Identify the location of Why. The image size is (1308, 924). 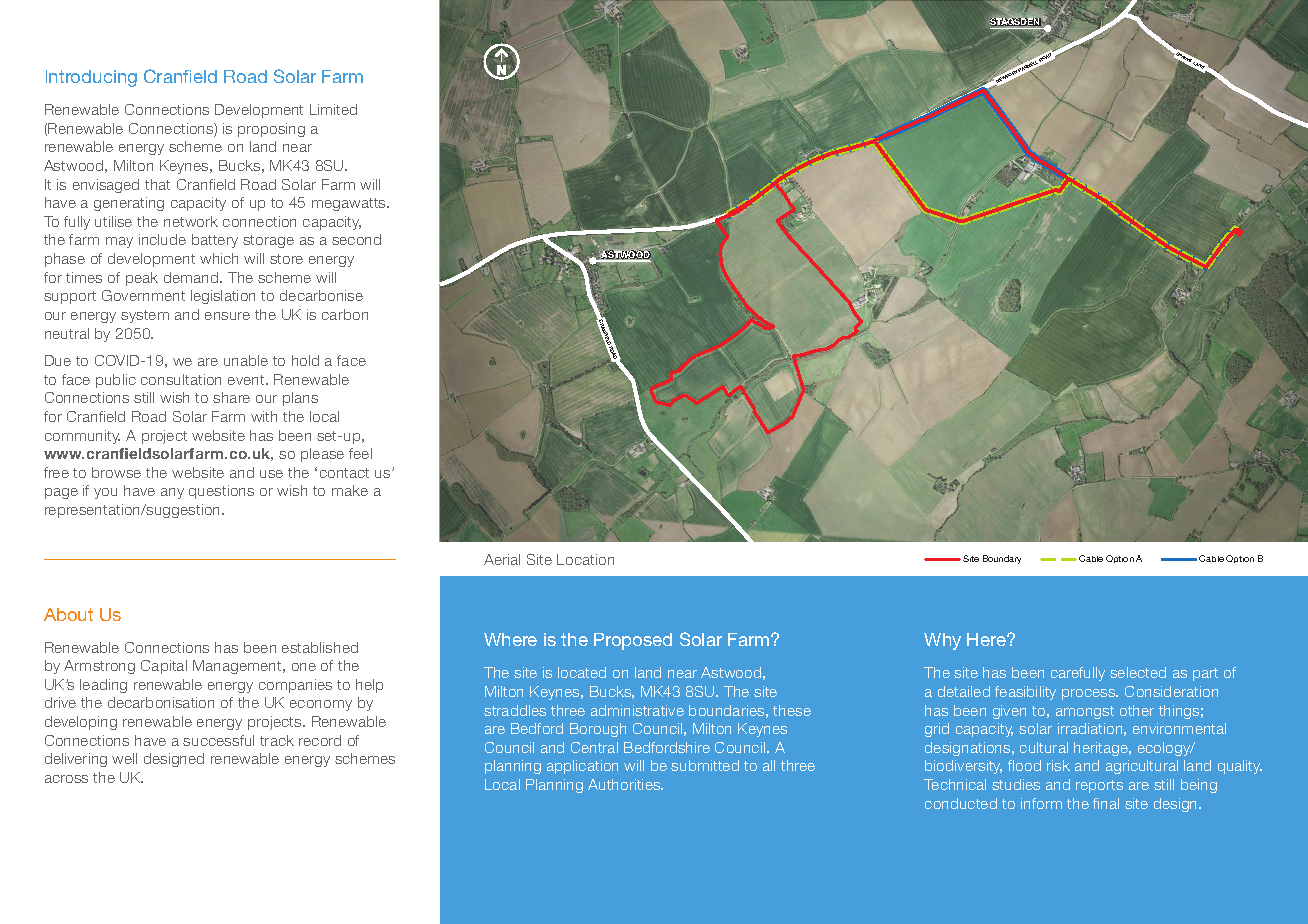
(942, 641).
